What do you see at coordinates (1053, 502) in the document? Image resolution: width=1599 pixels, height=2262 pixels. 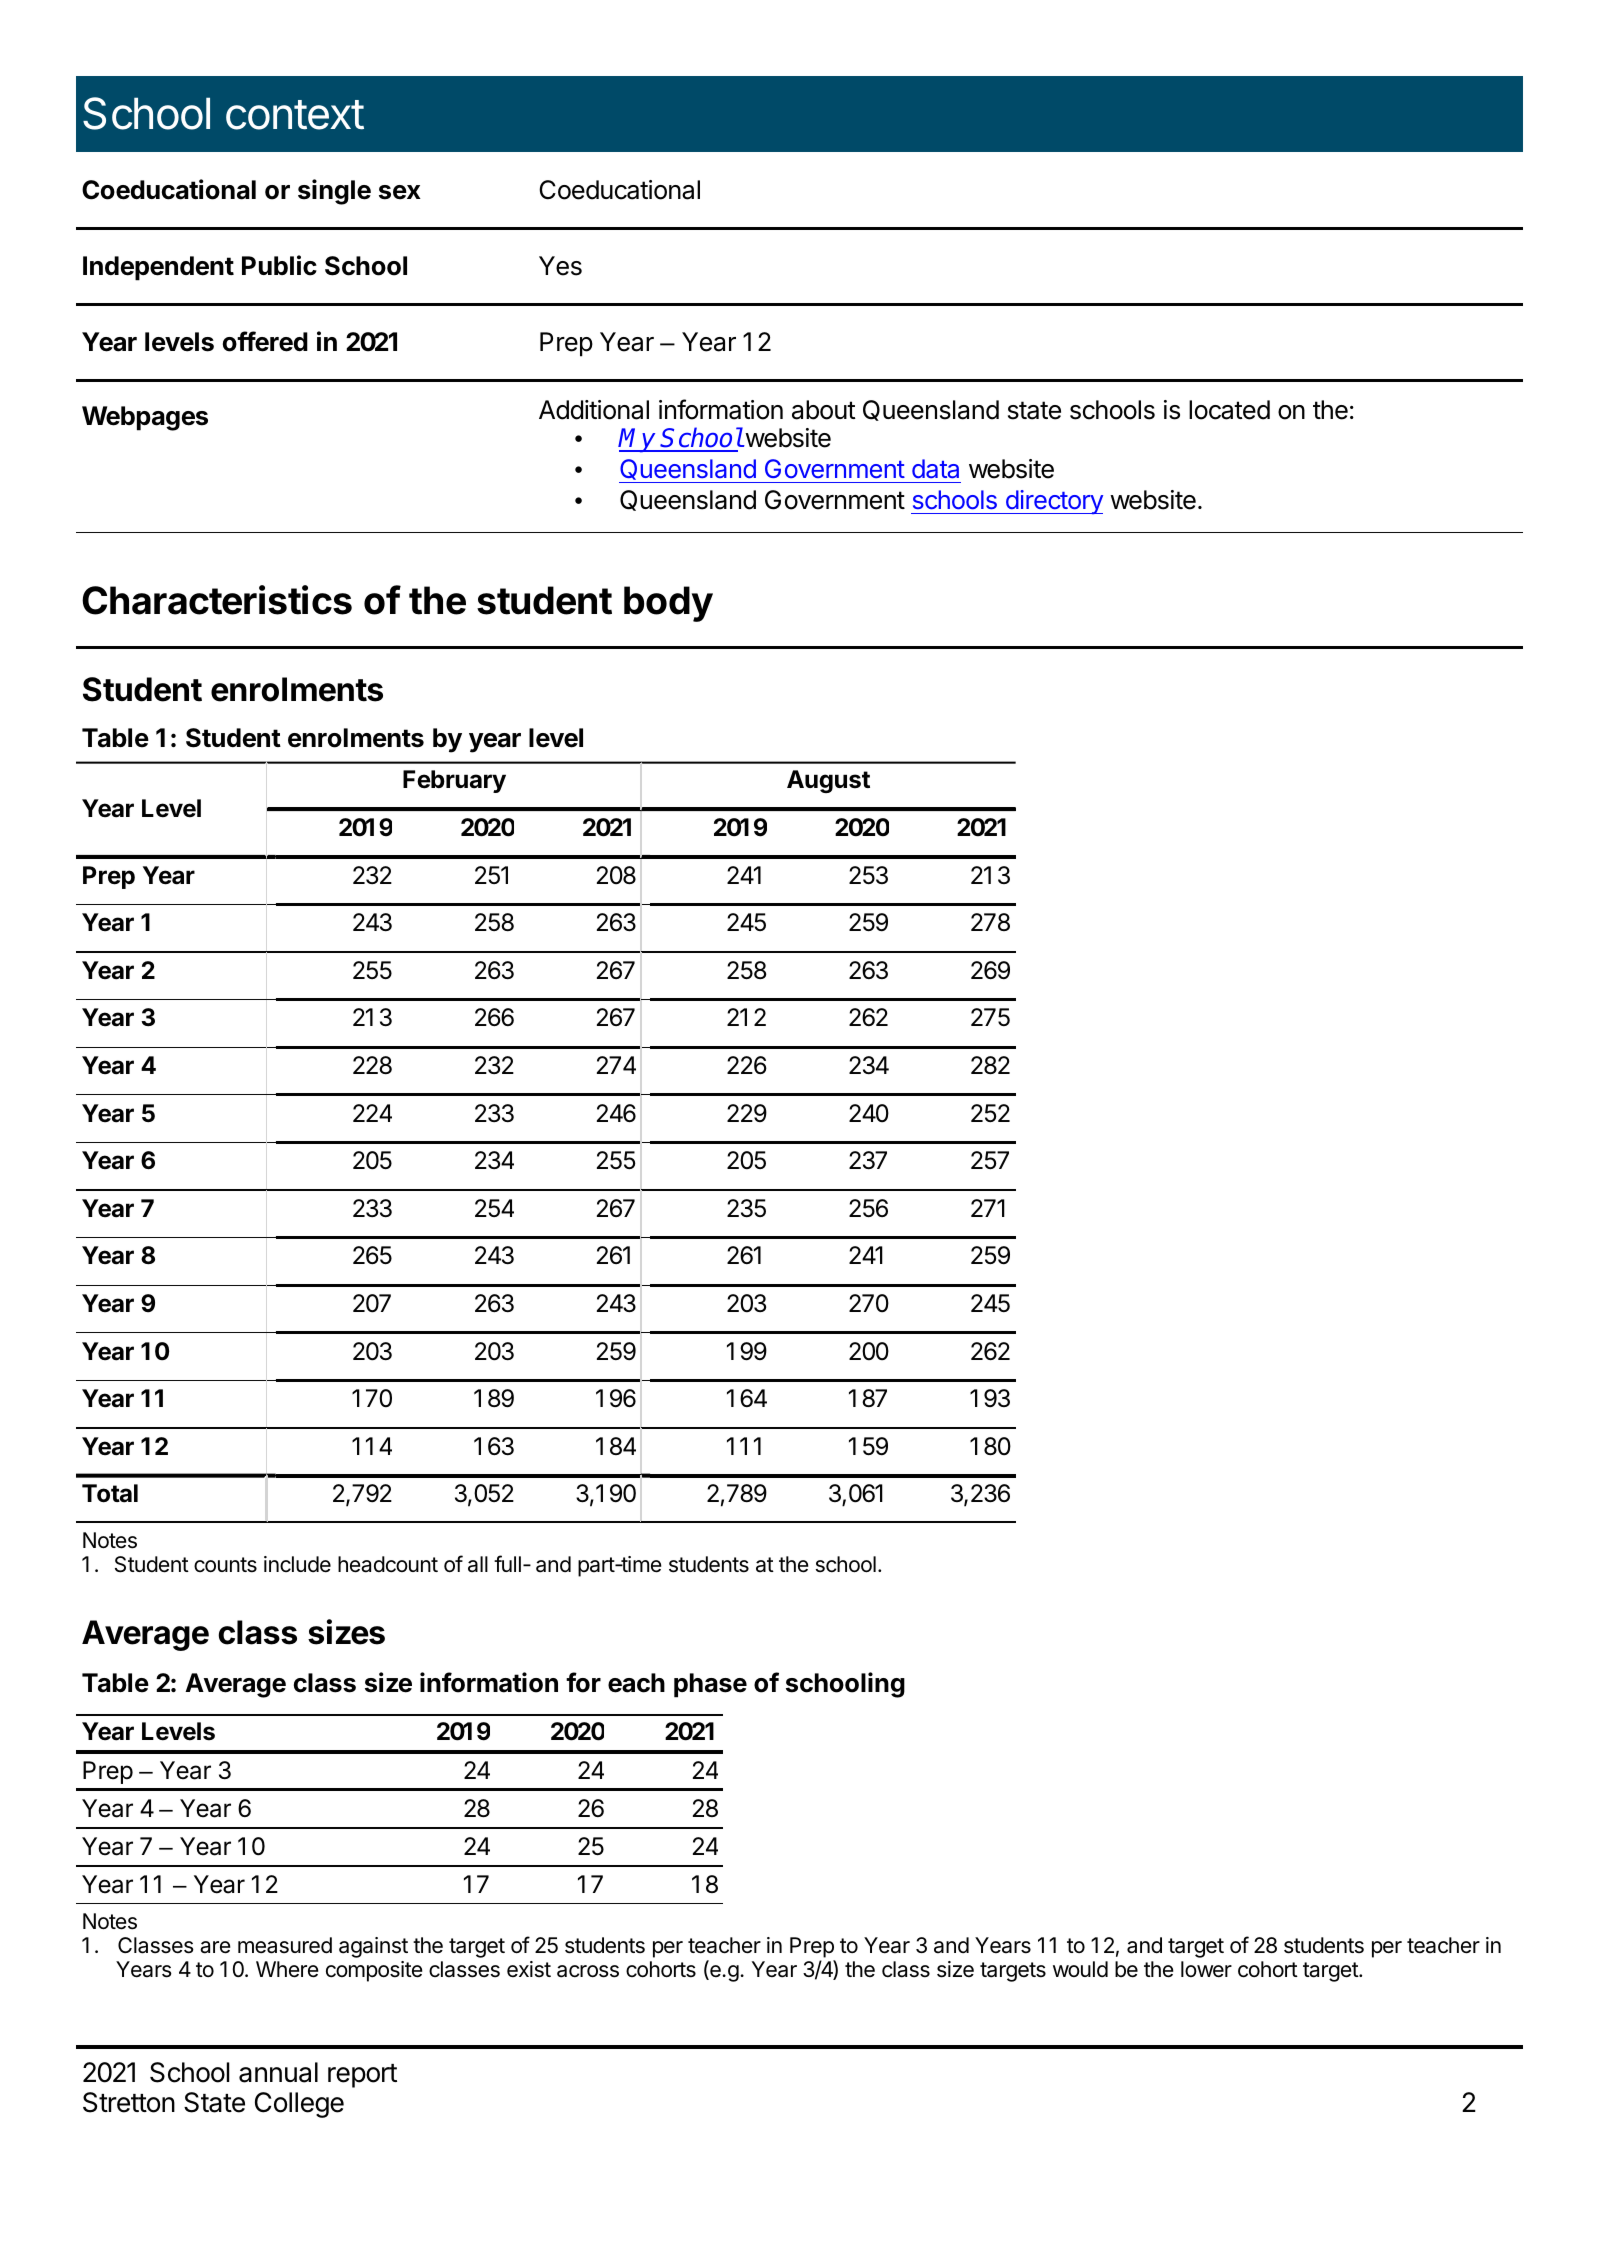 I see `directory` at bounding box center [1053, 502].
